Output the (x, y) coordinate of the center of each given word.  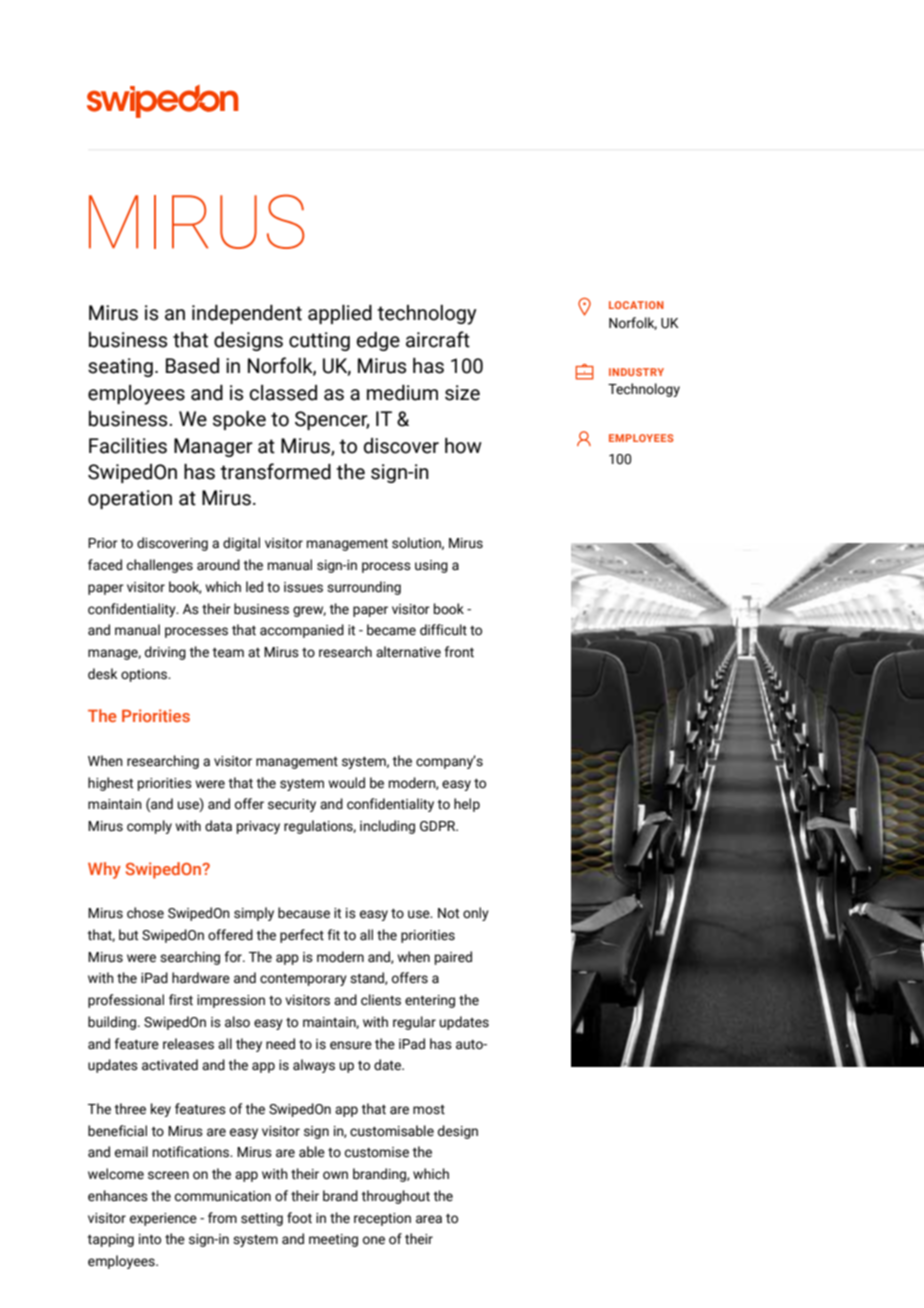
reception (382, 1219)
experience (163, 1219)
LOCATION (636, 305)
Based (192, 366)
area (429, 1219)
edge (378, 341)
